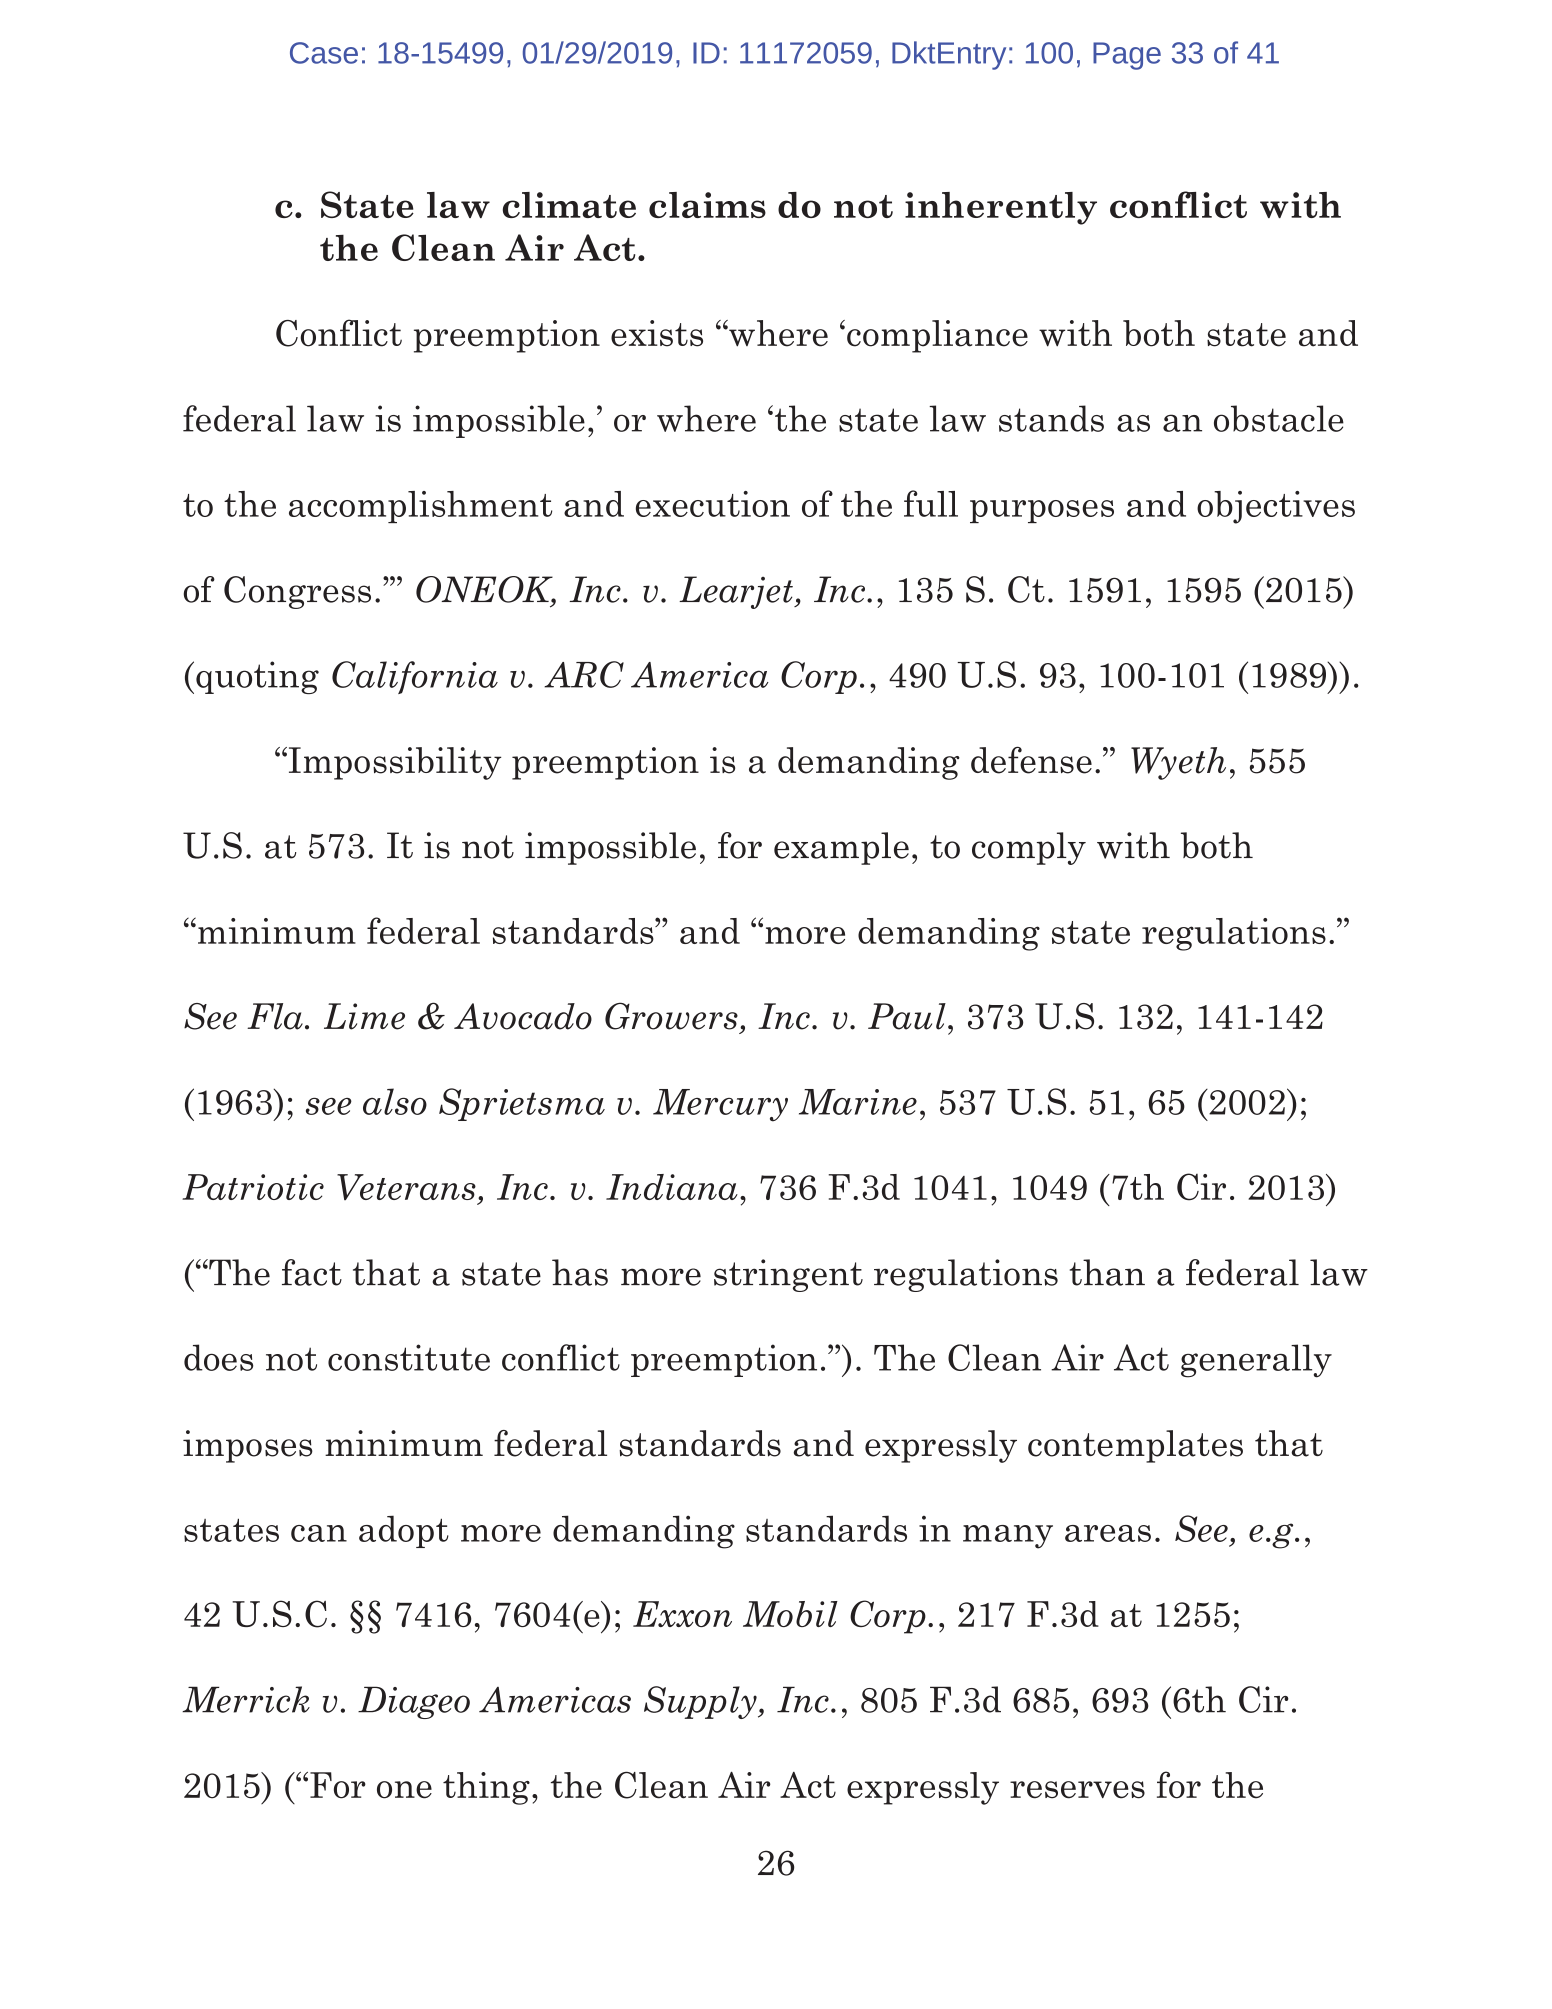 Image resolution: width=1552 pixels, height=2009 pixels. What do you see at coordinates (246, 1699) in the screenshot?
I see `Merrick` at bounding box center [246, 1699].
